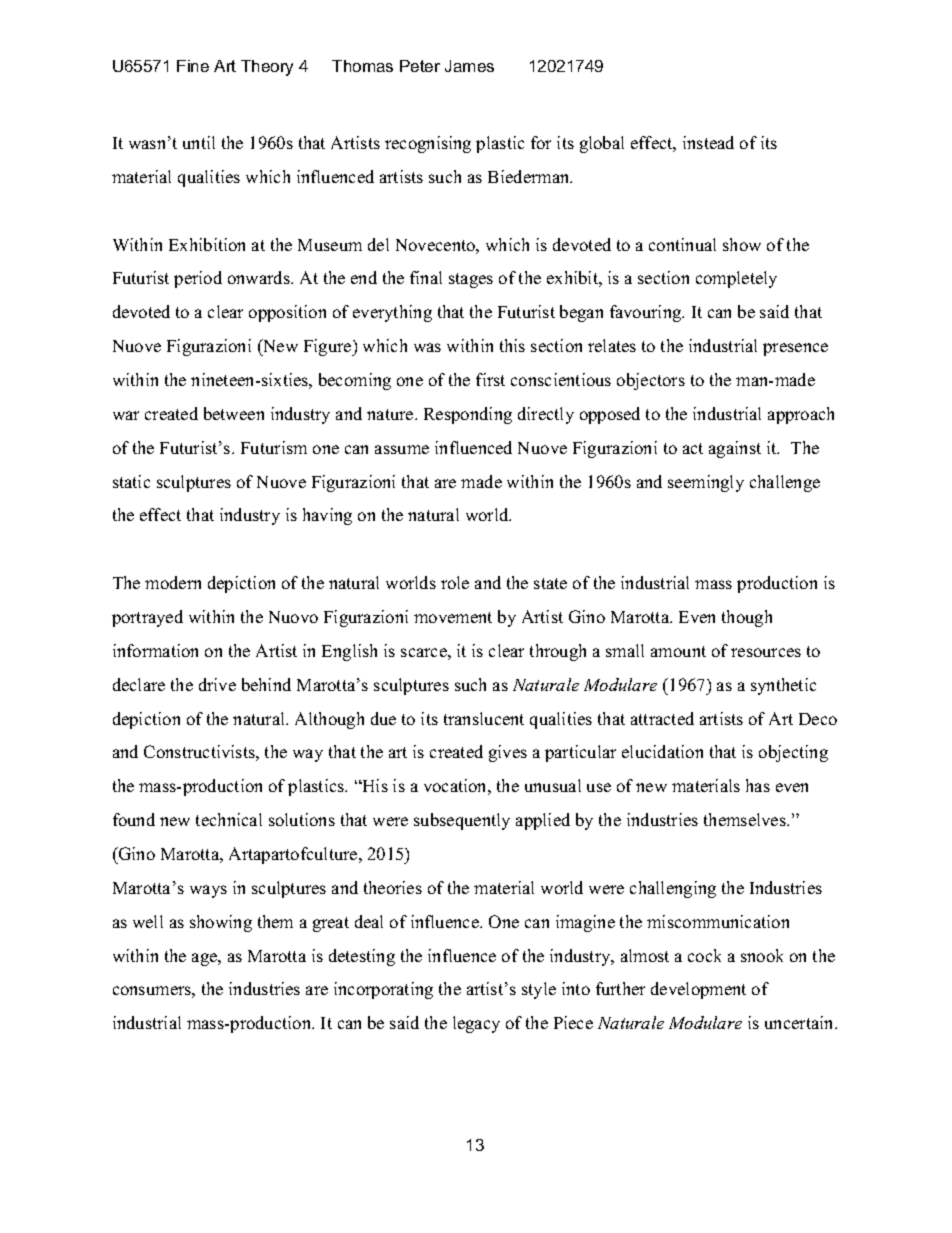 The height and width of the document is (1233, 952). I want to click on James, so click(469, 66).
